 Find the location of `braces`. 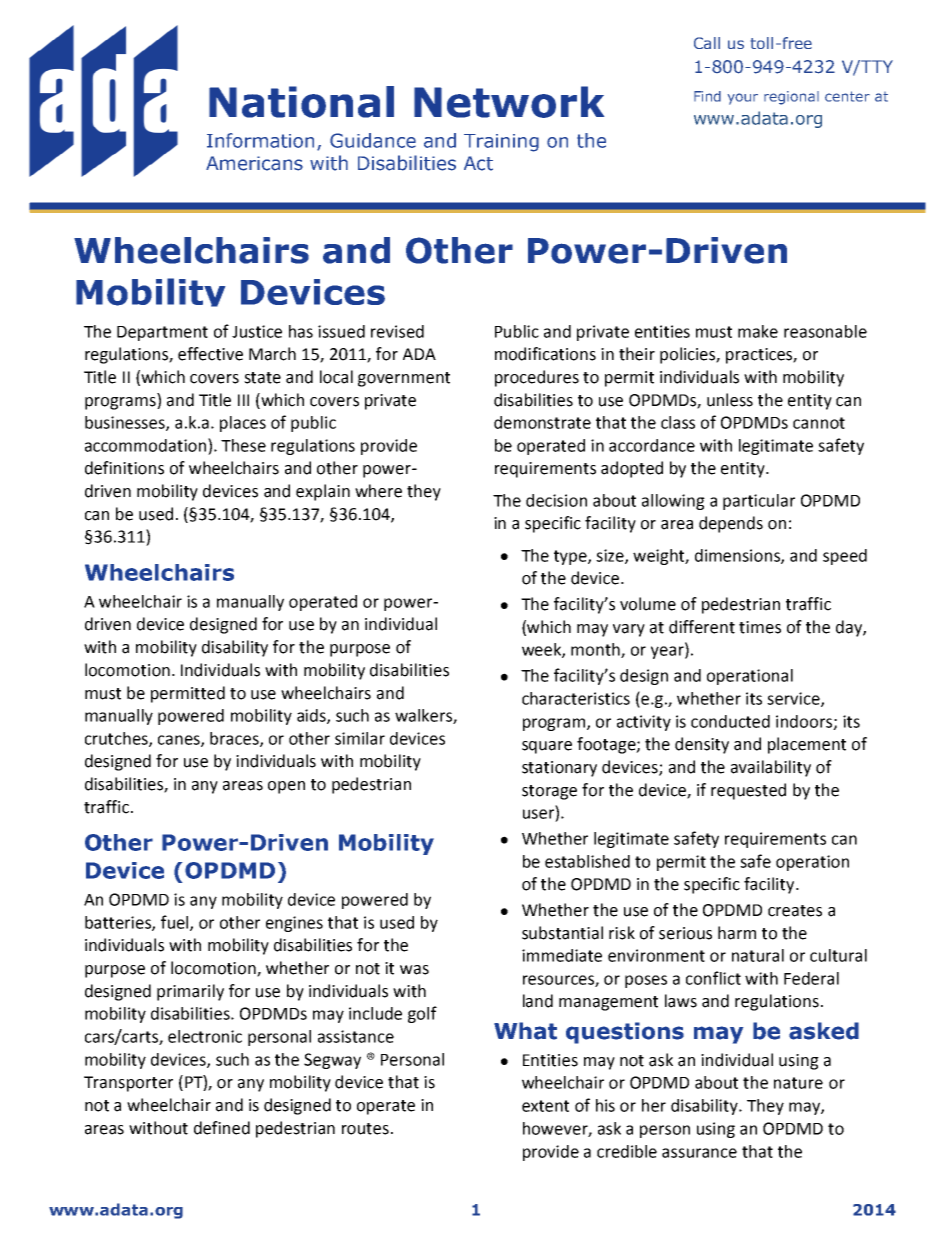

braces is located at coordinates (235, 739).
